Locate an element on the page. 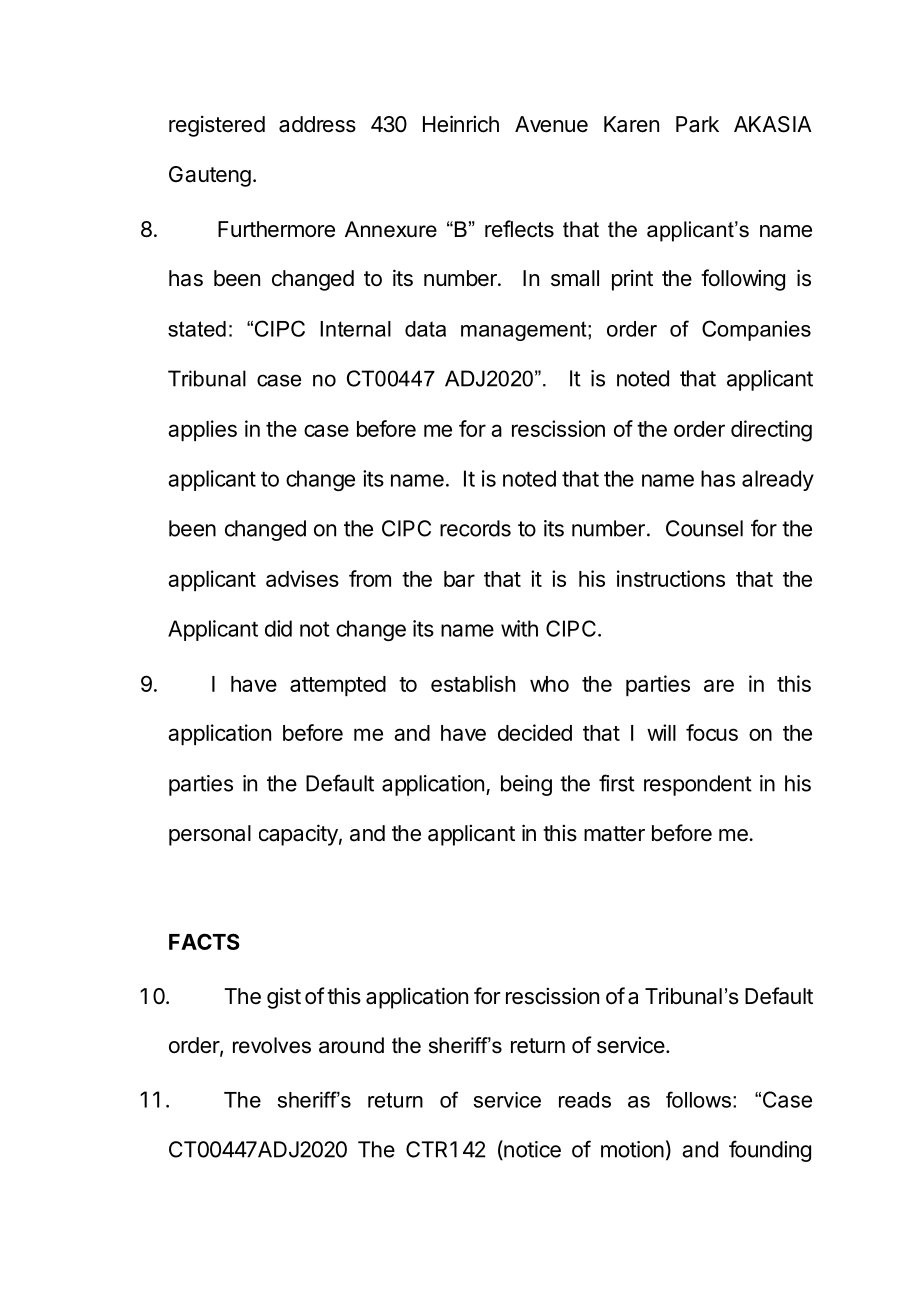 The image size is (924, 1308). Park is located at coordinates (697, 124).
